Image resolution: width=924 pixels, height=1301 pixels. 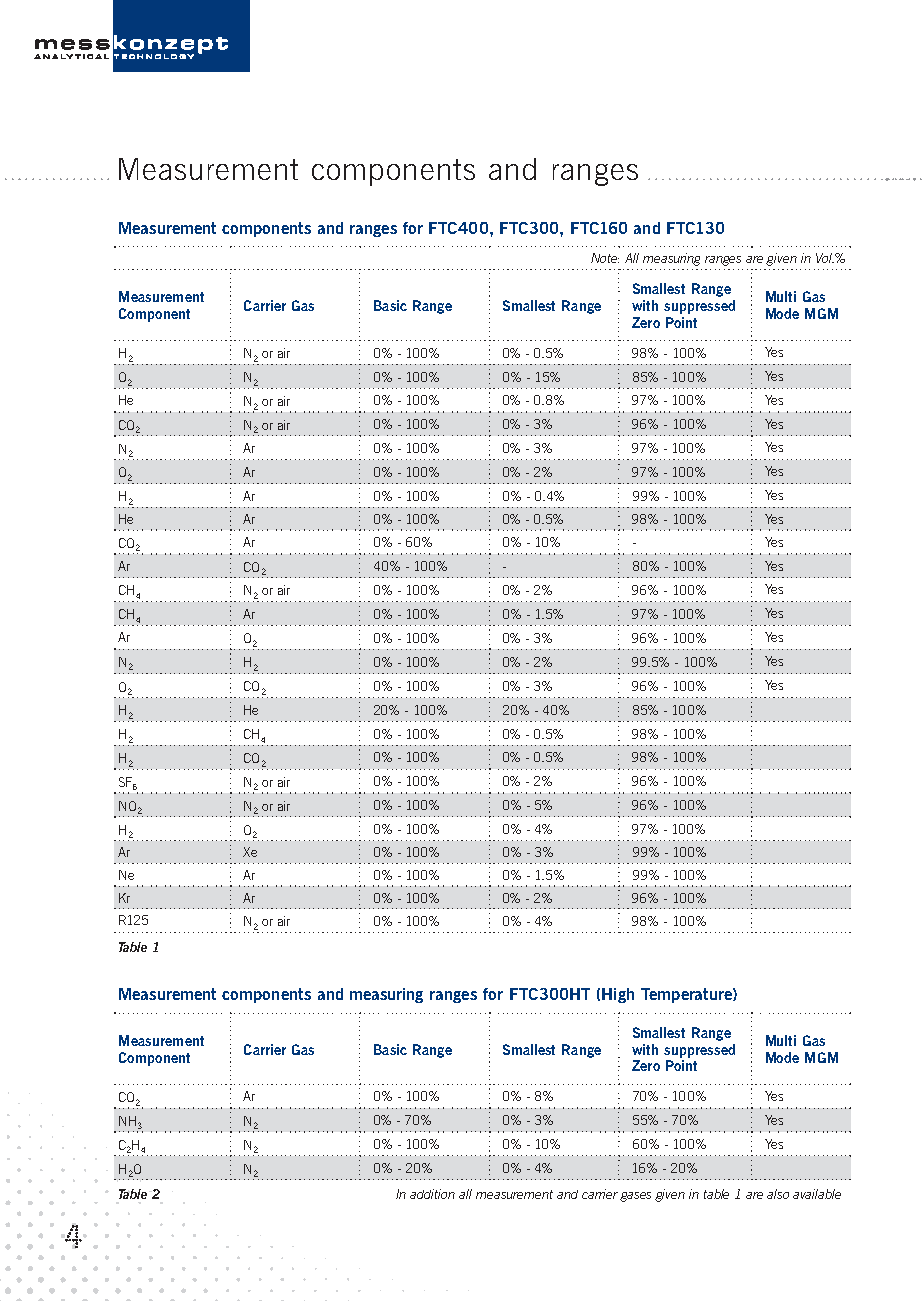 I want to click on addition, so click(x=432, y=1194).
